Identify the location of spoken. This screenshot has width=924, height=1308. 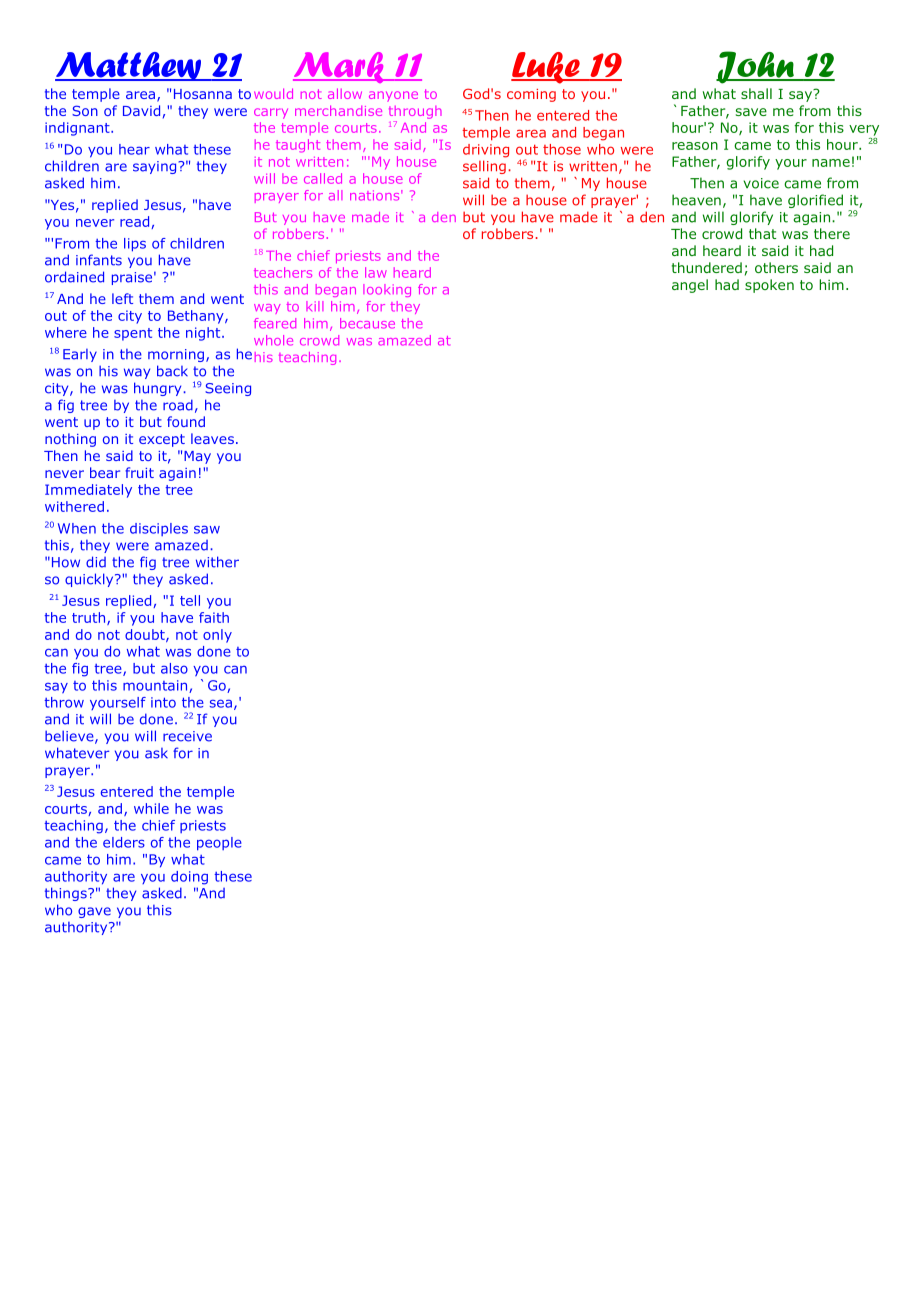
(769, 286).
